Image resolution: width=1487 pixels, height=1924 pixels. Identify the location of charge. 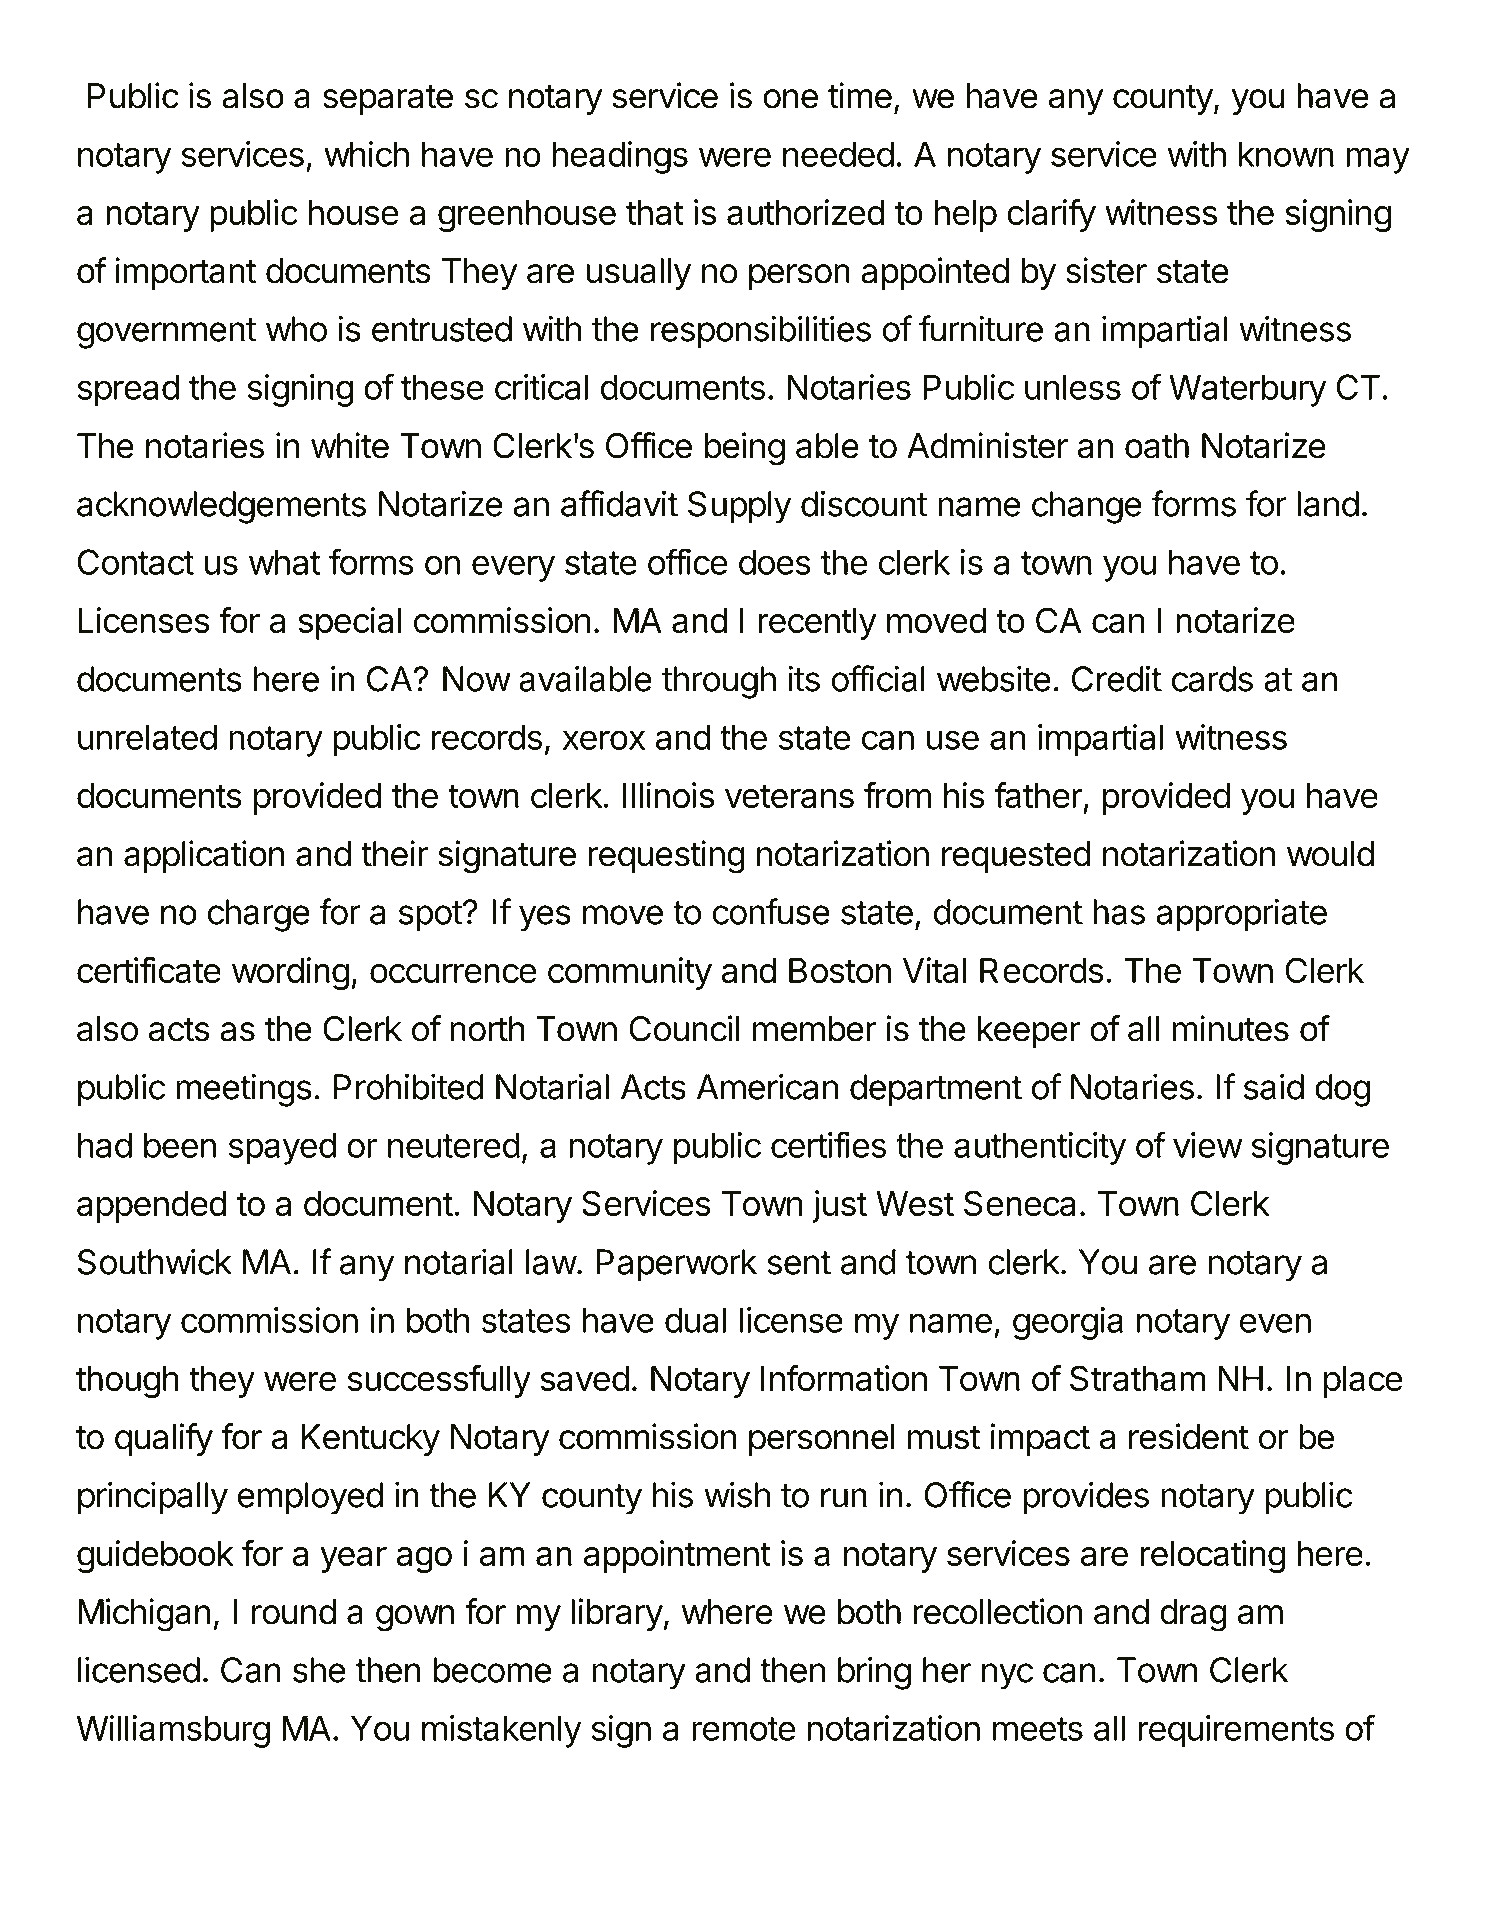
(259, 915).
